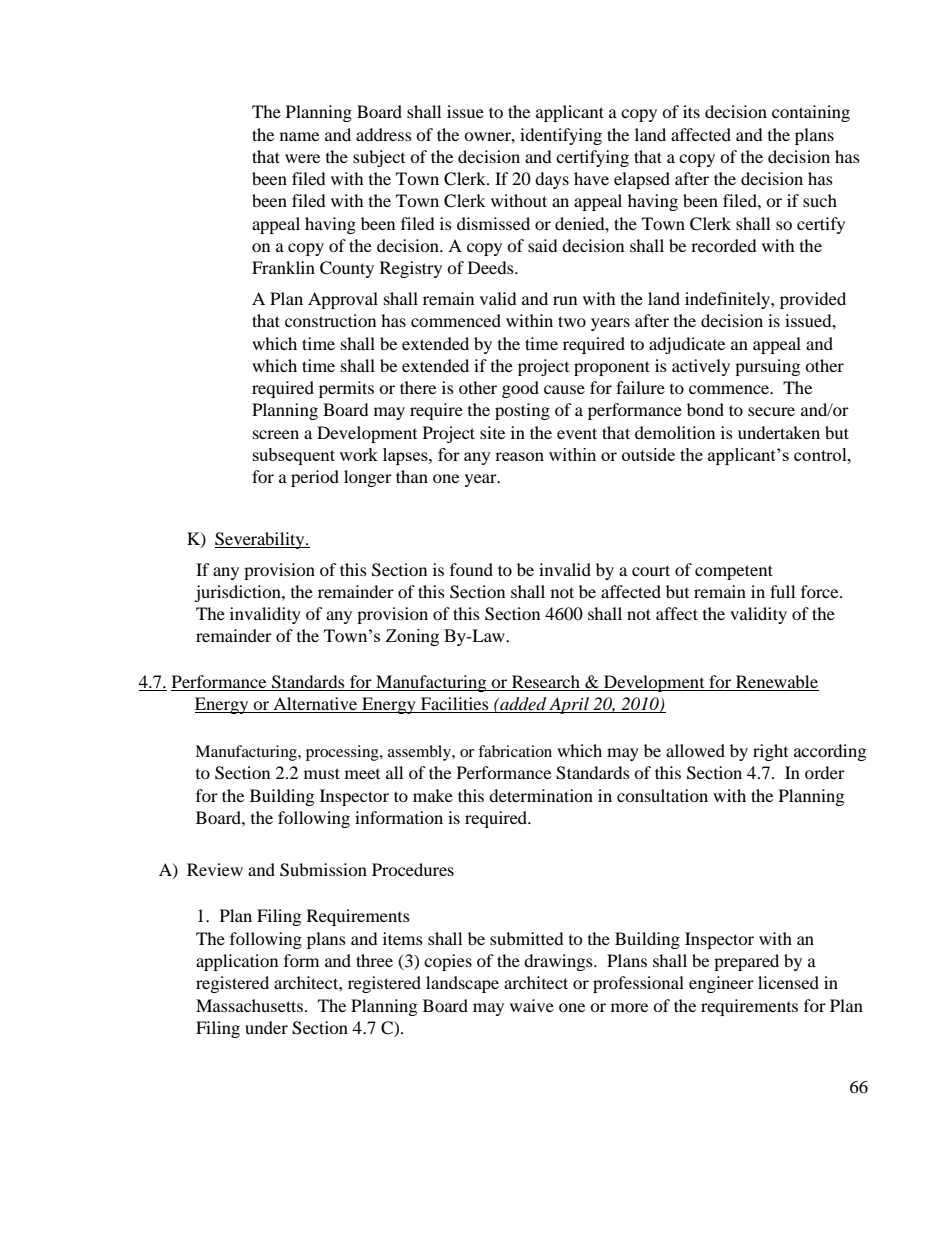 The width and height of the screenshot is (952, 1233). I want to click on Massachusetts, so click(249, 1005).
